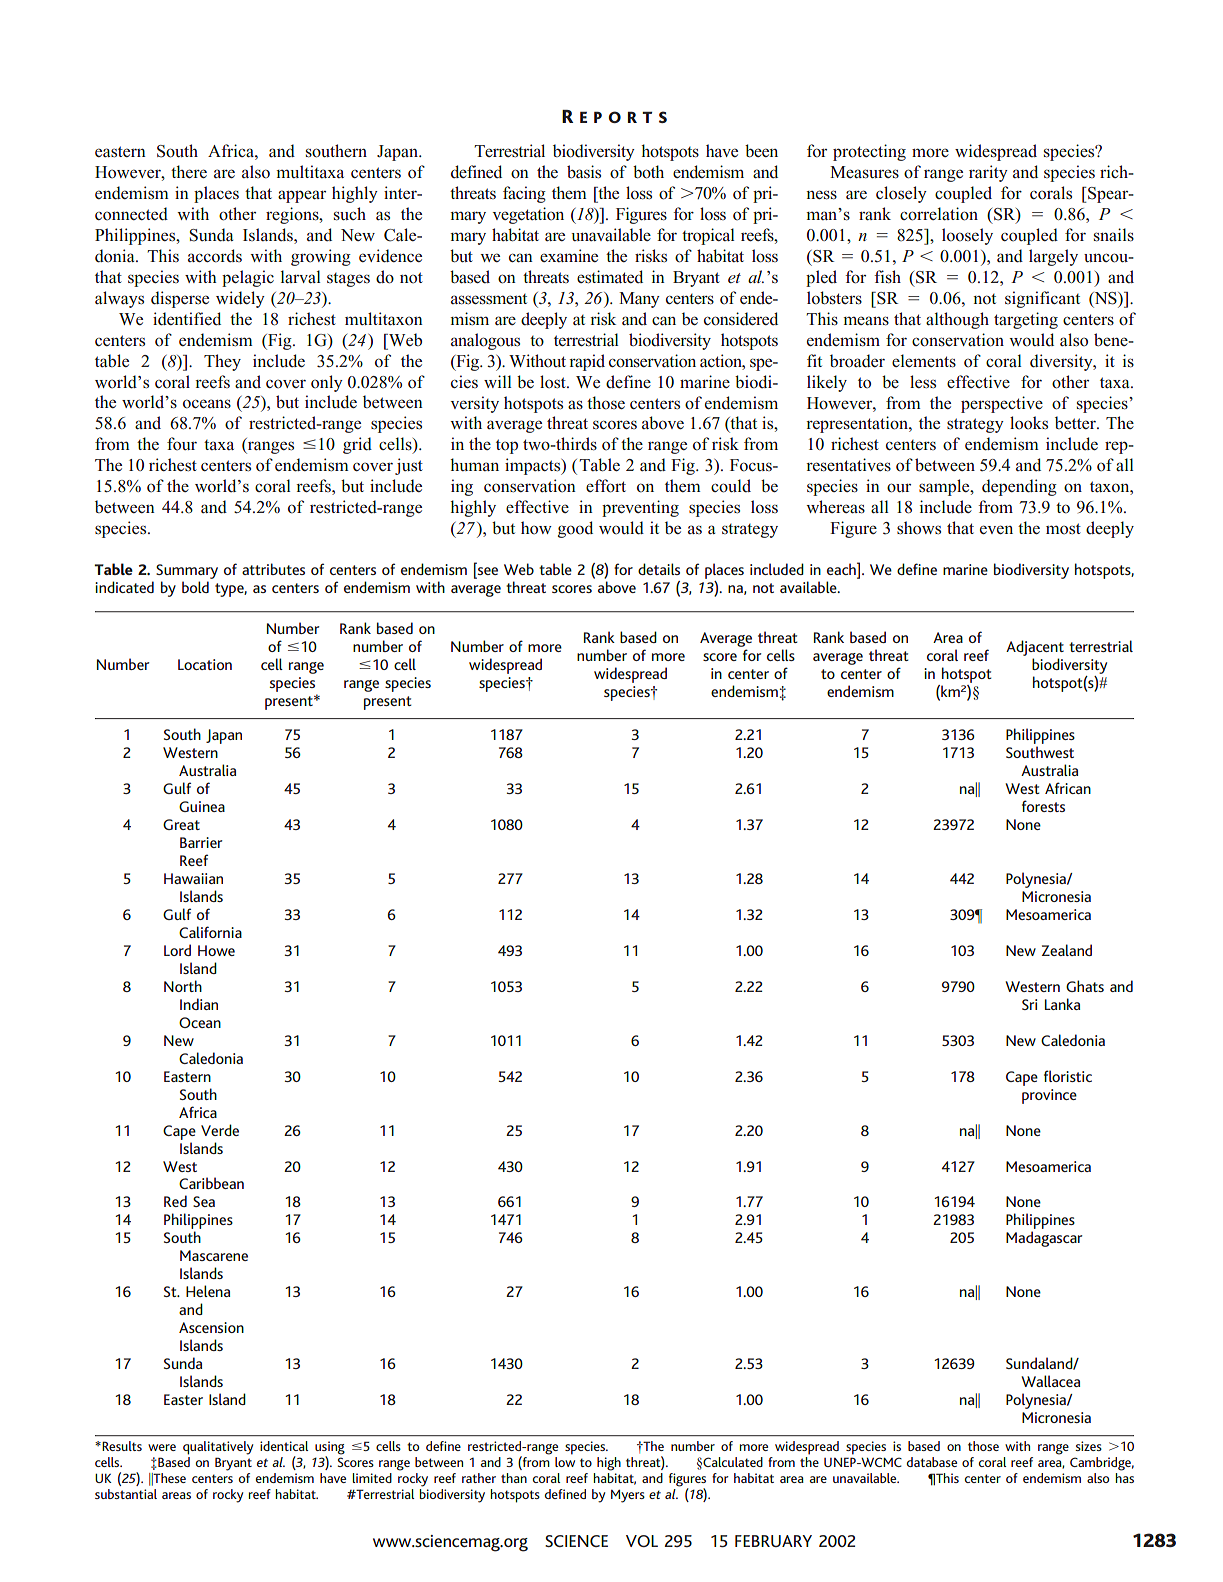 The height and width of the screenshot is (1582, 1223). Describe the element at coordinates (199, 1004) in the screenshot. I see `Indian` at that location.
